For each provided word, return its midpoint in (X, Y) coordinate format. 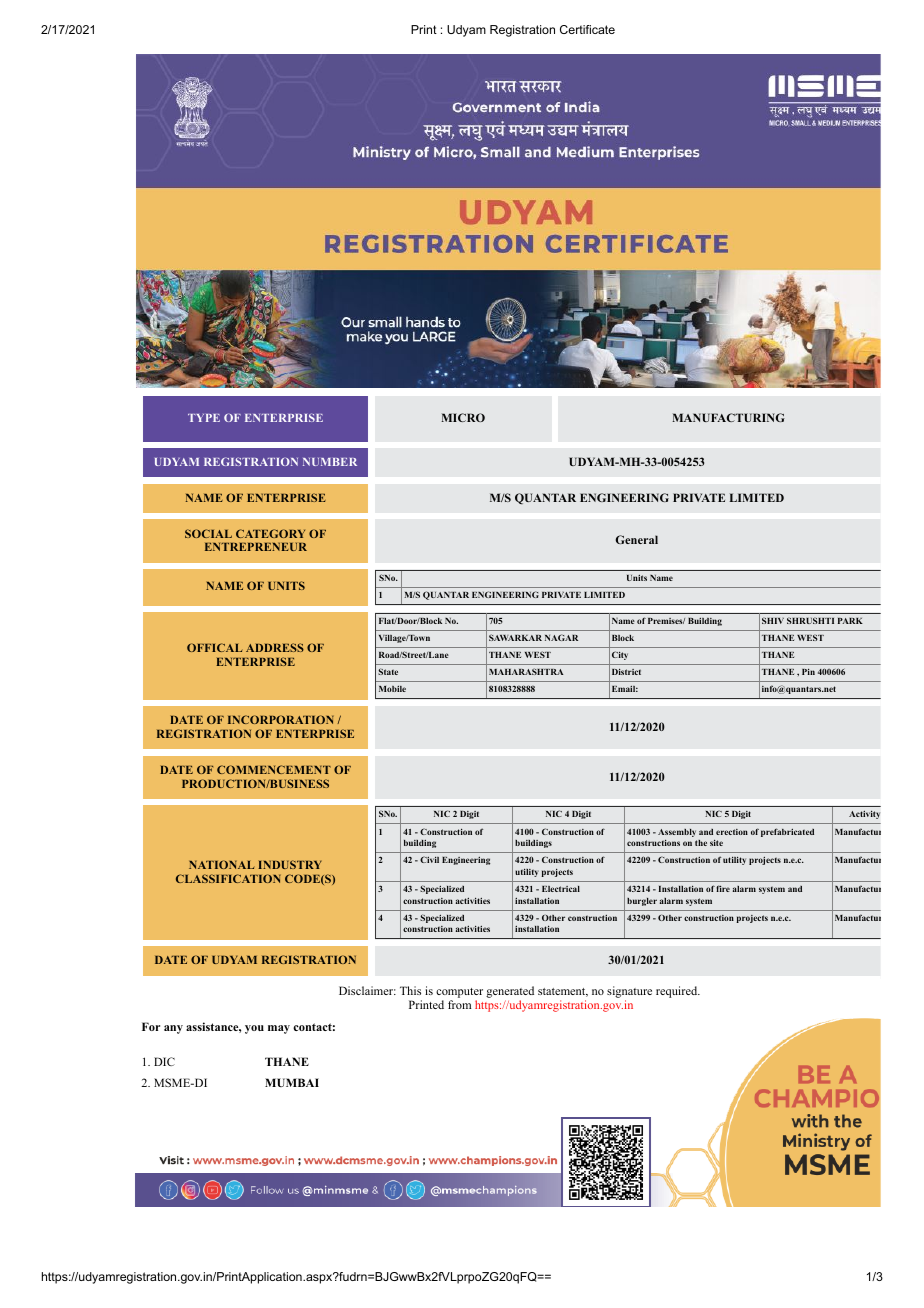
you (254, 1029)
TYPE (204, 418)
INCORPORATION (281, 719)
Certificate (587, 29)
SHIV (773, 620)
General (637, 539)
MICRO (463, 417)
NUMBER (330, 462)
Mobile (392, 689)
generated (510, 993)
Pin (808, 672)
